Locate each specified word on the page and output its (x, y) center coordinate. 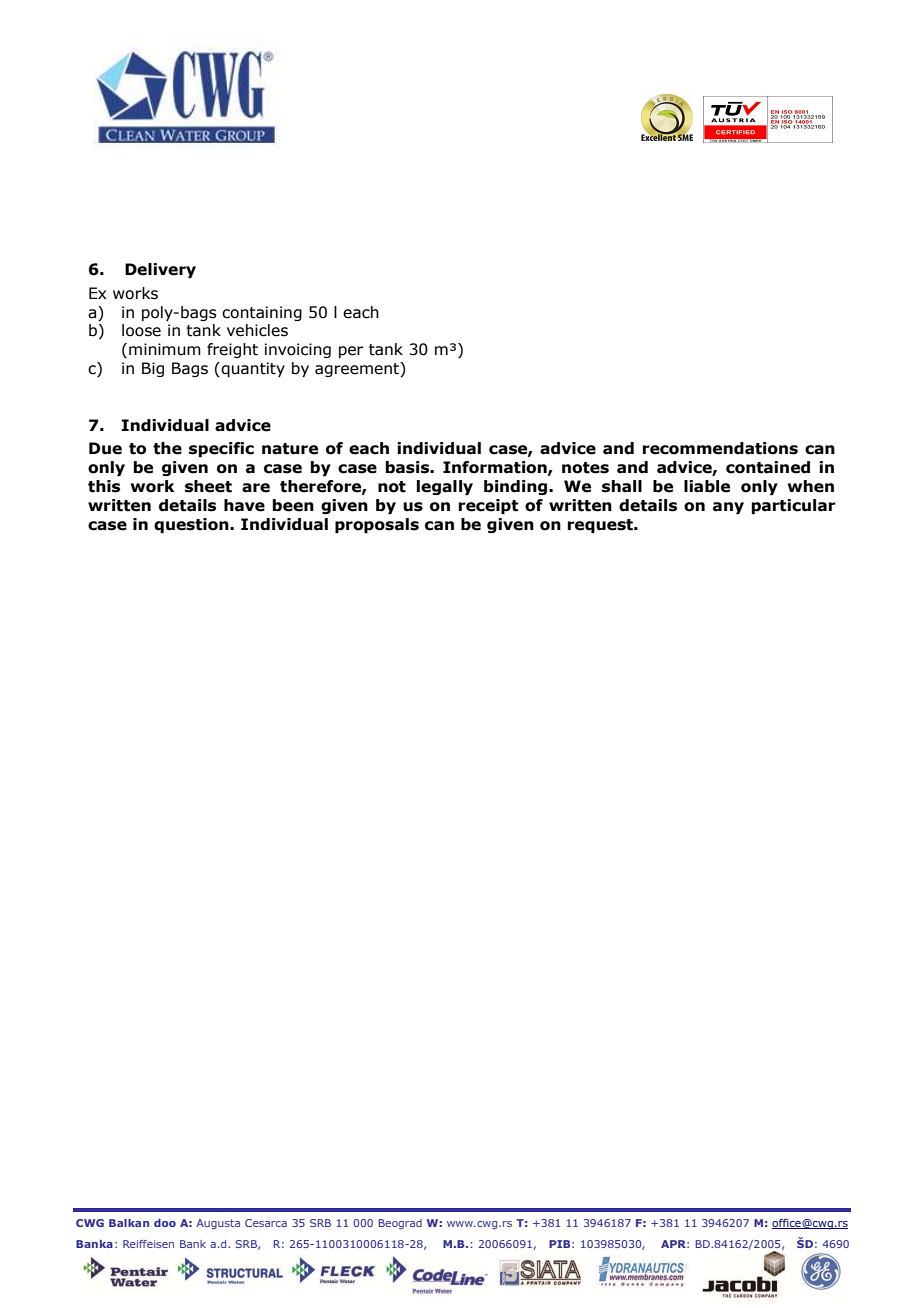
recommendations (720, 448)
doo (165, 1223)
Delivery (160, 270)
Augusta (218, 1224)
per (351, 352)
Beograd (400, 1224)
